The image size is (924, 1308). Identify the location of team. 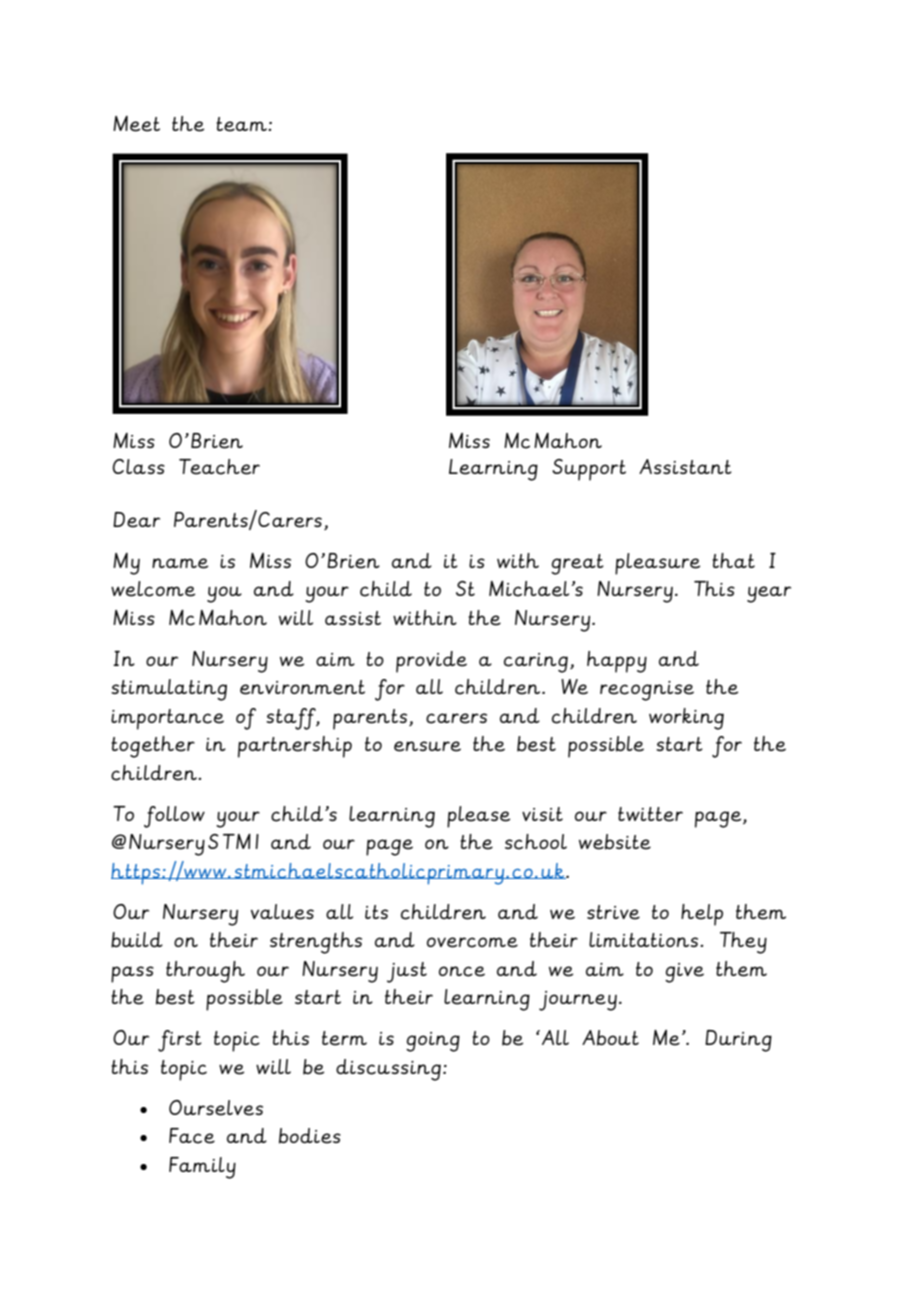
(242, 124).
